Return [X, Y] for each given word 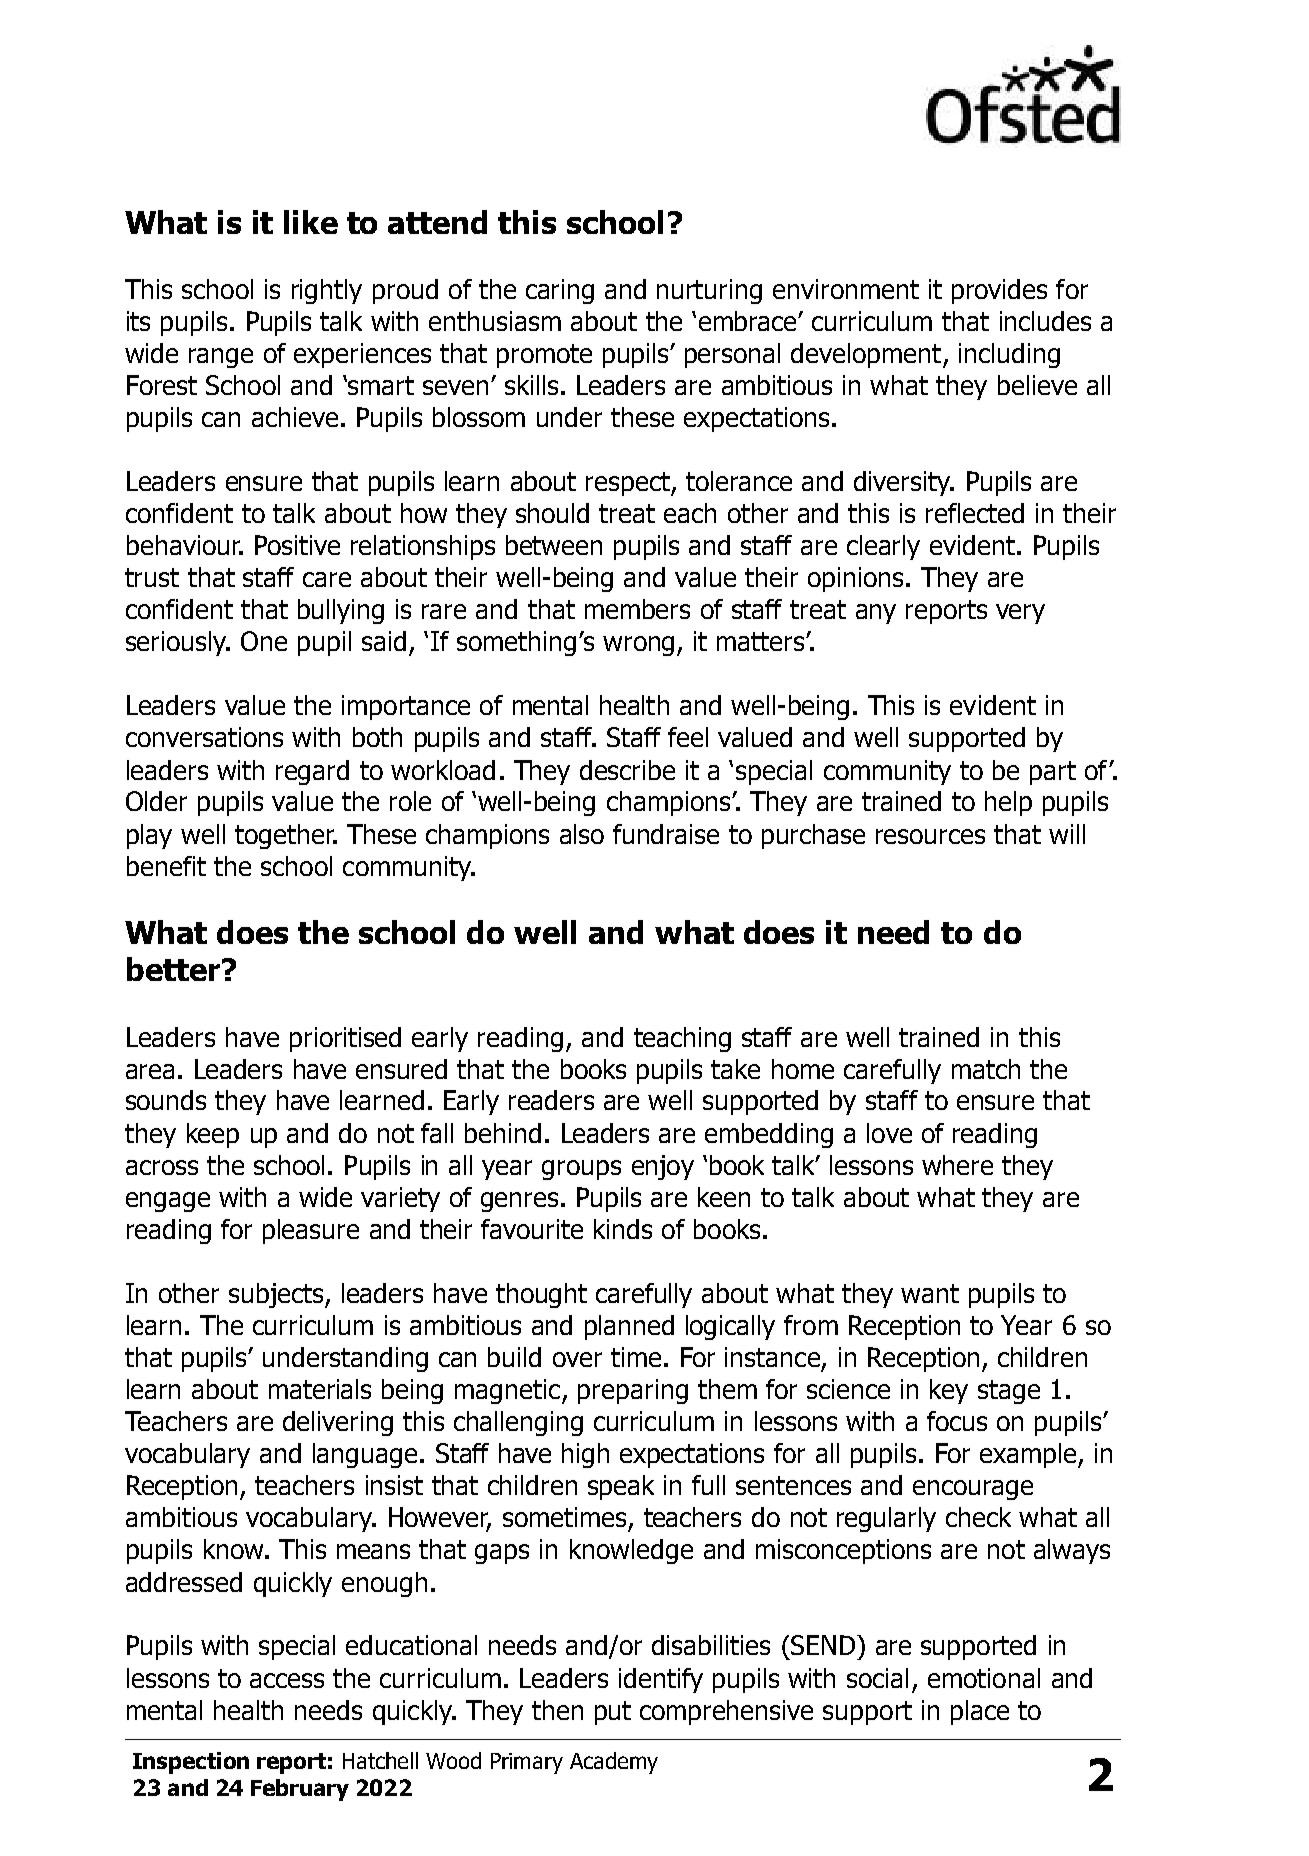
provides [999, 291]
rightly [327, 291]
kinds [623, 1229]
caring [560, 291]
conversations [204, 737]
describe [627, 770]
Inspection [191, 1763]
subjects [277, 1295]
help [1008, 803]
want [930, 1293]
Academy [614, 1763]
